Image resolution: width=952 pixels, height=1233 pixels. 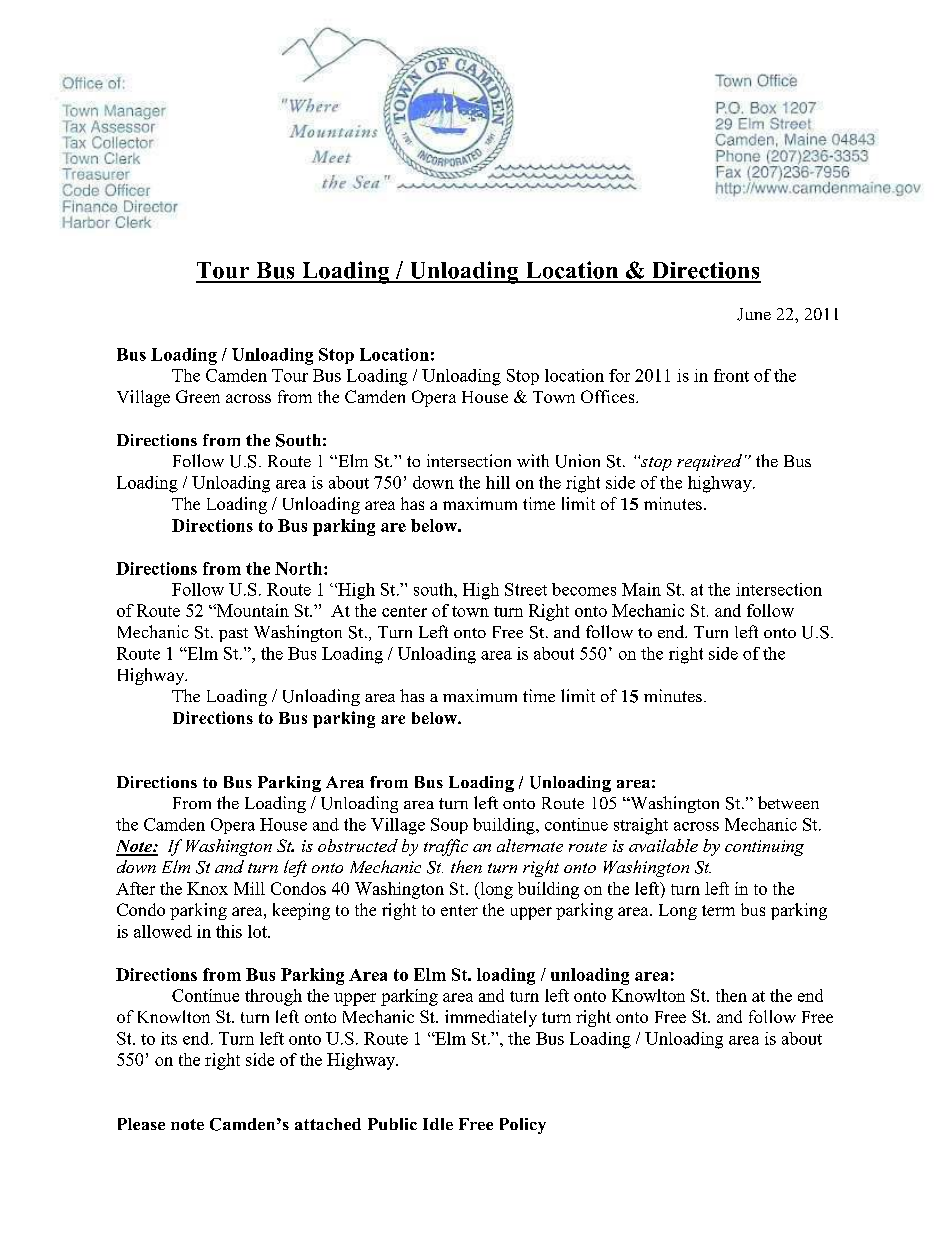 I want to click on available, so click(x=663, y=845).
